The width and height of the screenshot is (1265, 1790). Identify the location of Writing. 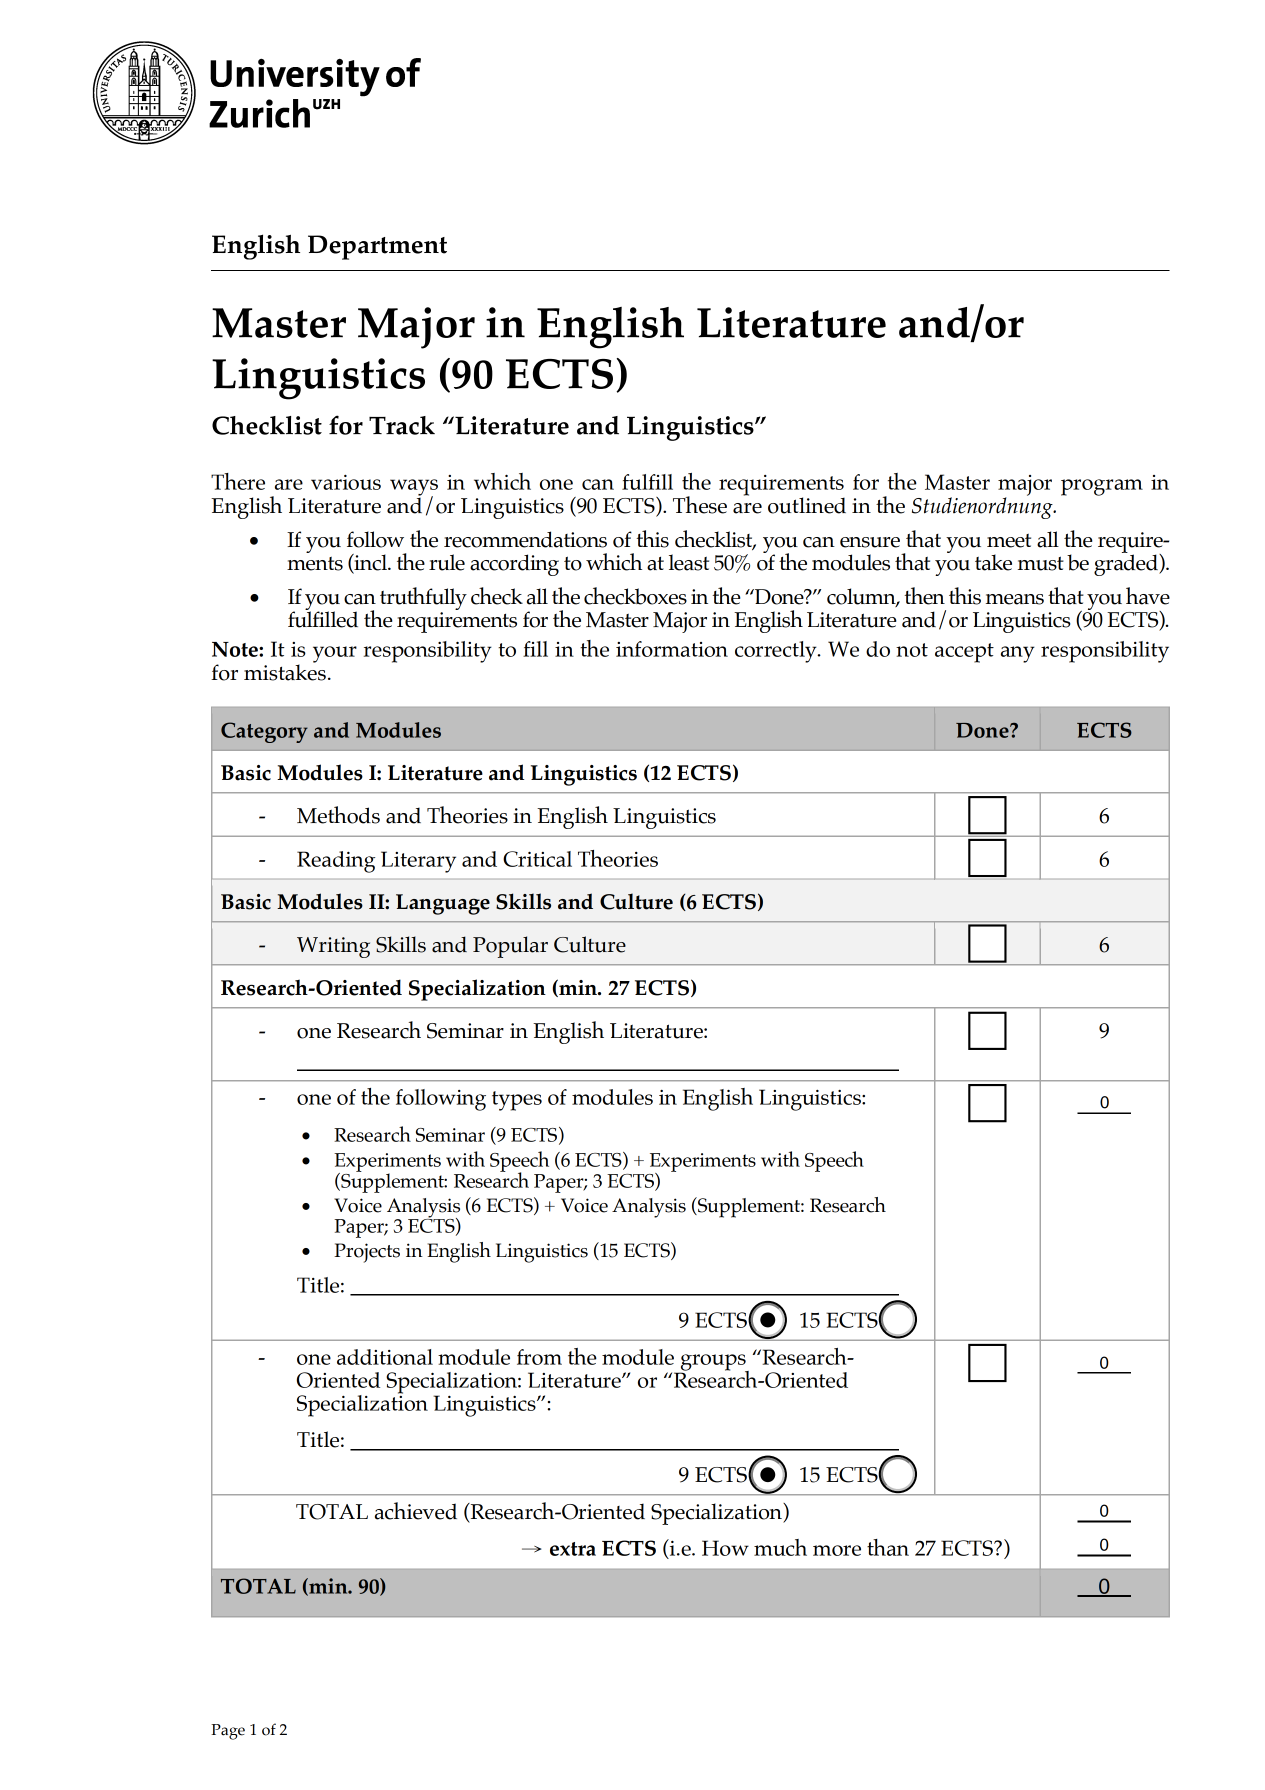
(333, 947).
